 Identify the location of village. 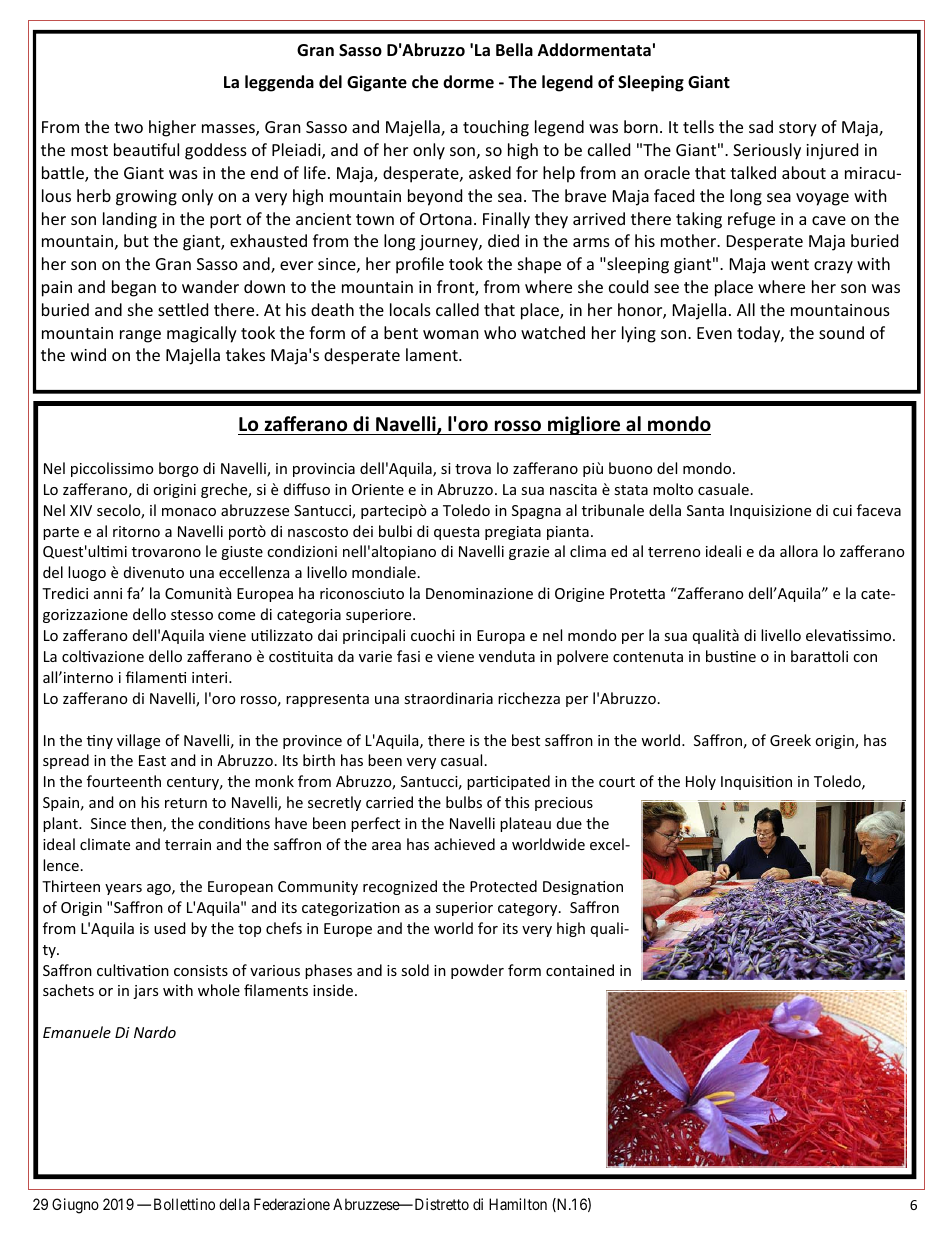
(138, 741).
